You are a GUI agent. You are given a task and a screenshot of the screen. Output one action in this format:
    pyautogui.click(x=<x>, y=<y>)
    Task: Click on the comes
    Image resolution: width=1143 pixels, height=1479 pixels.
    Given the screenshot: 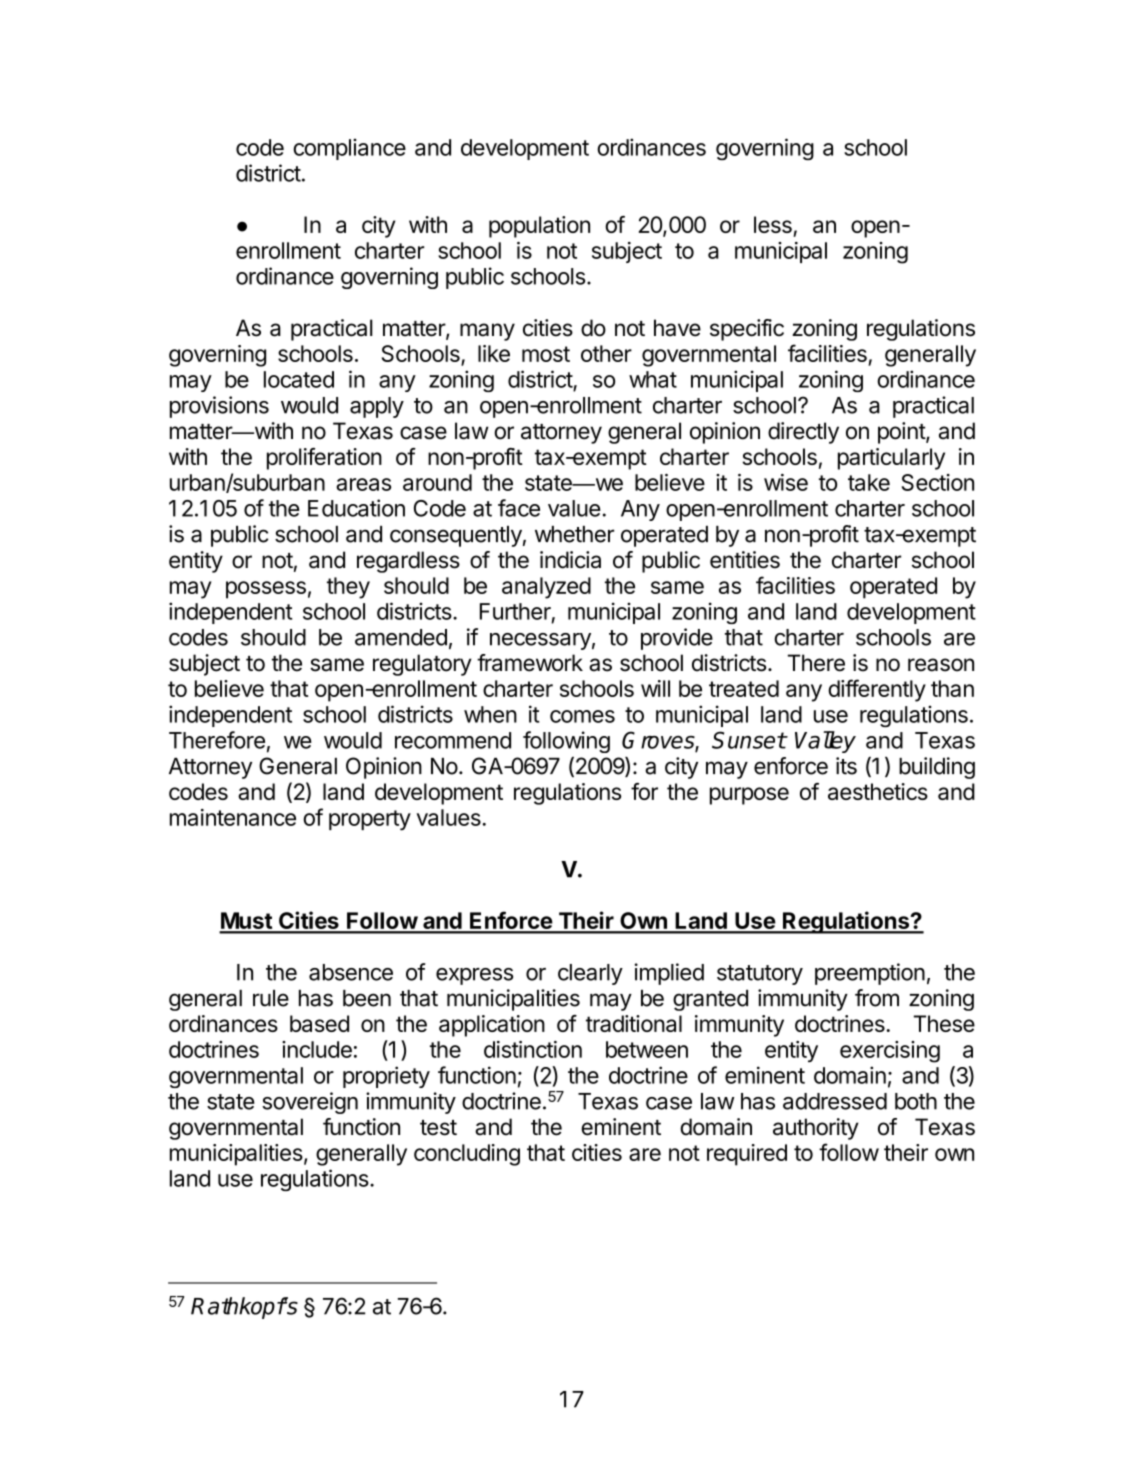 What is the action you would take?
    pyautogui.click(x=582, y=716)
